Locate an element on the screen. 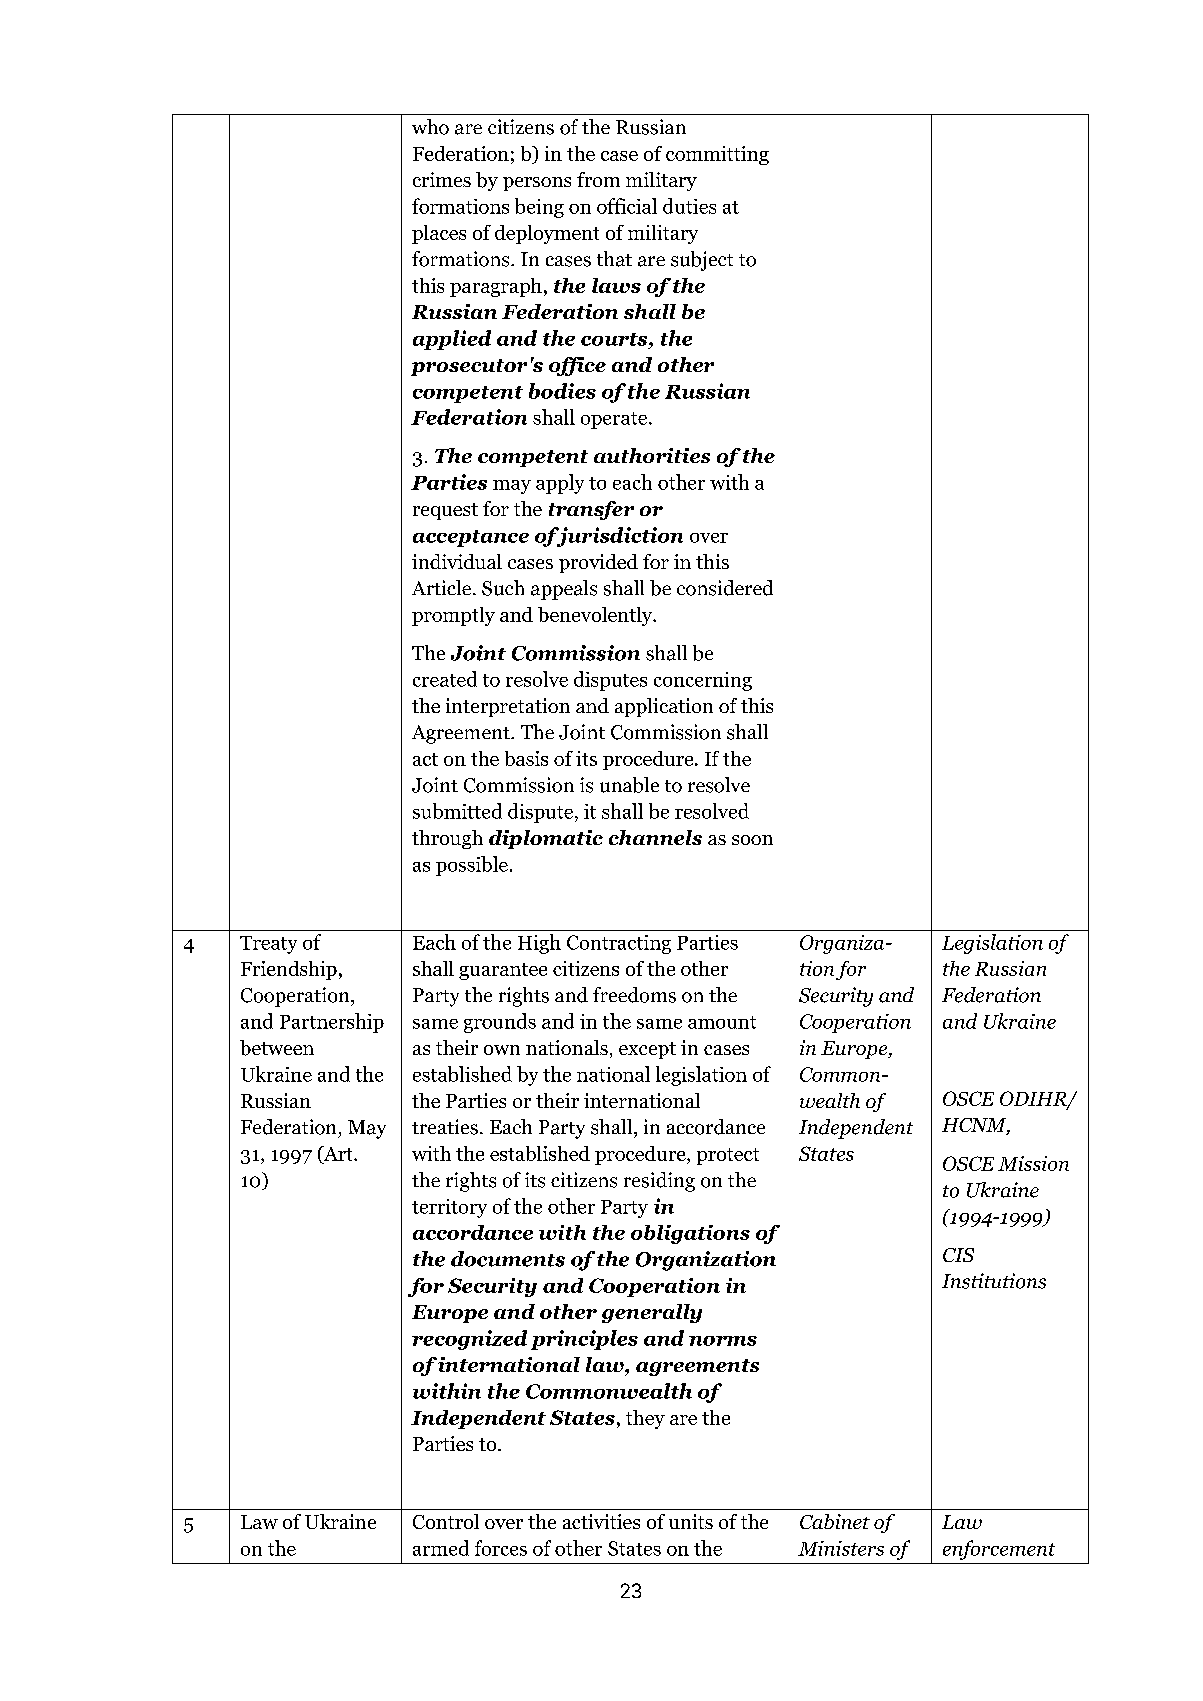 The width and height of the screenshot is (1203, 1701). through is located at coordinates (447, 839).
